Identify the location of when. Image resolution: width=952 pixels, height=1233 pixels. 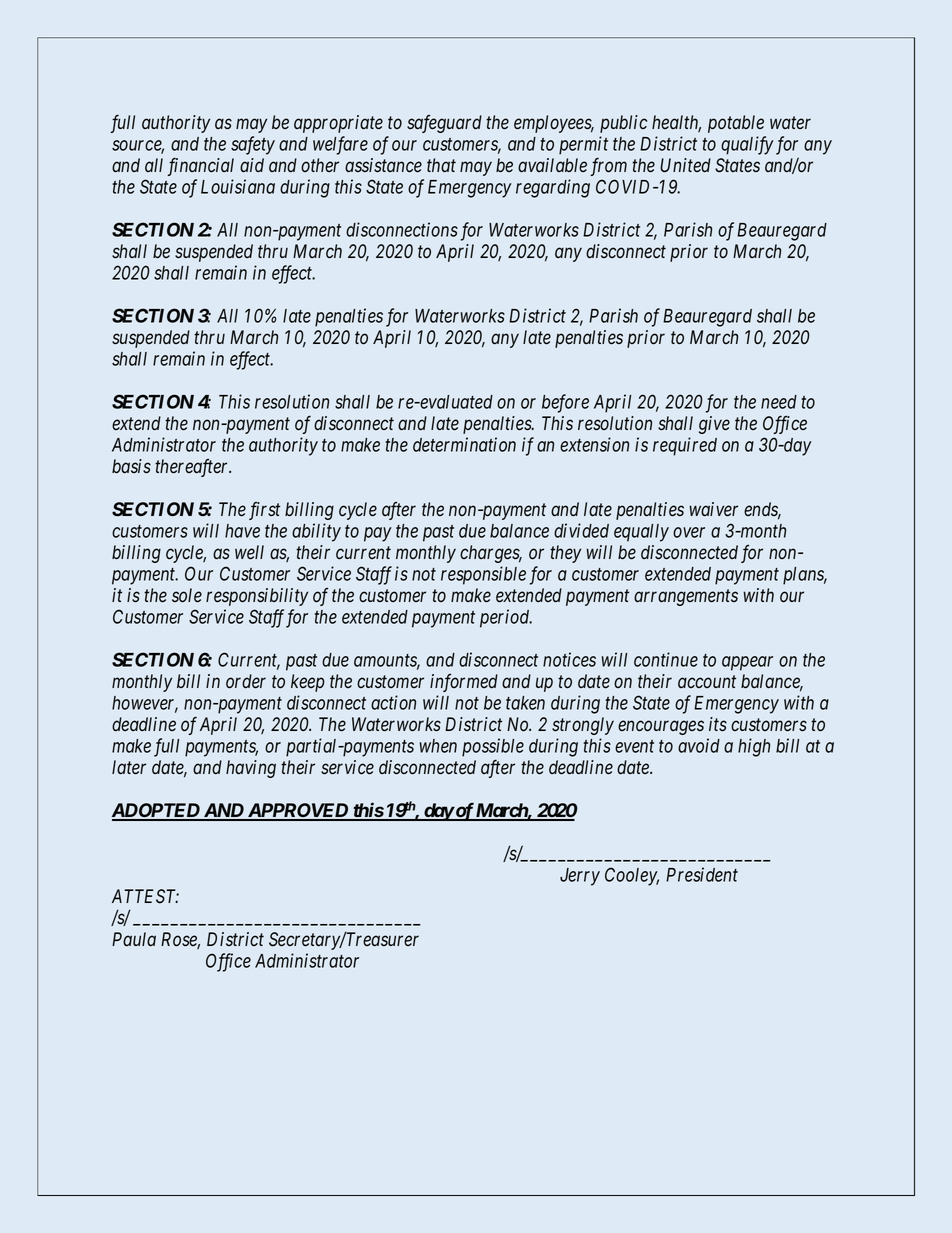
(438, 746).
